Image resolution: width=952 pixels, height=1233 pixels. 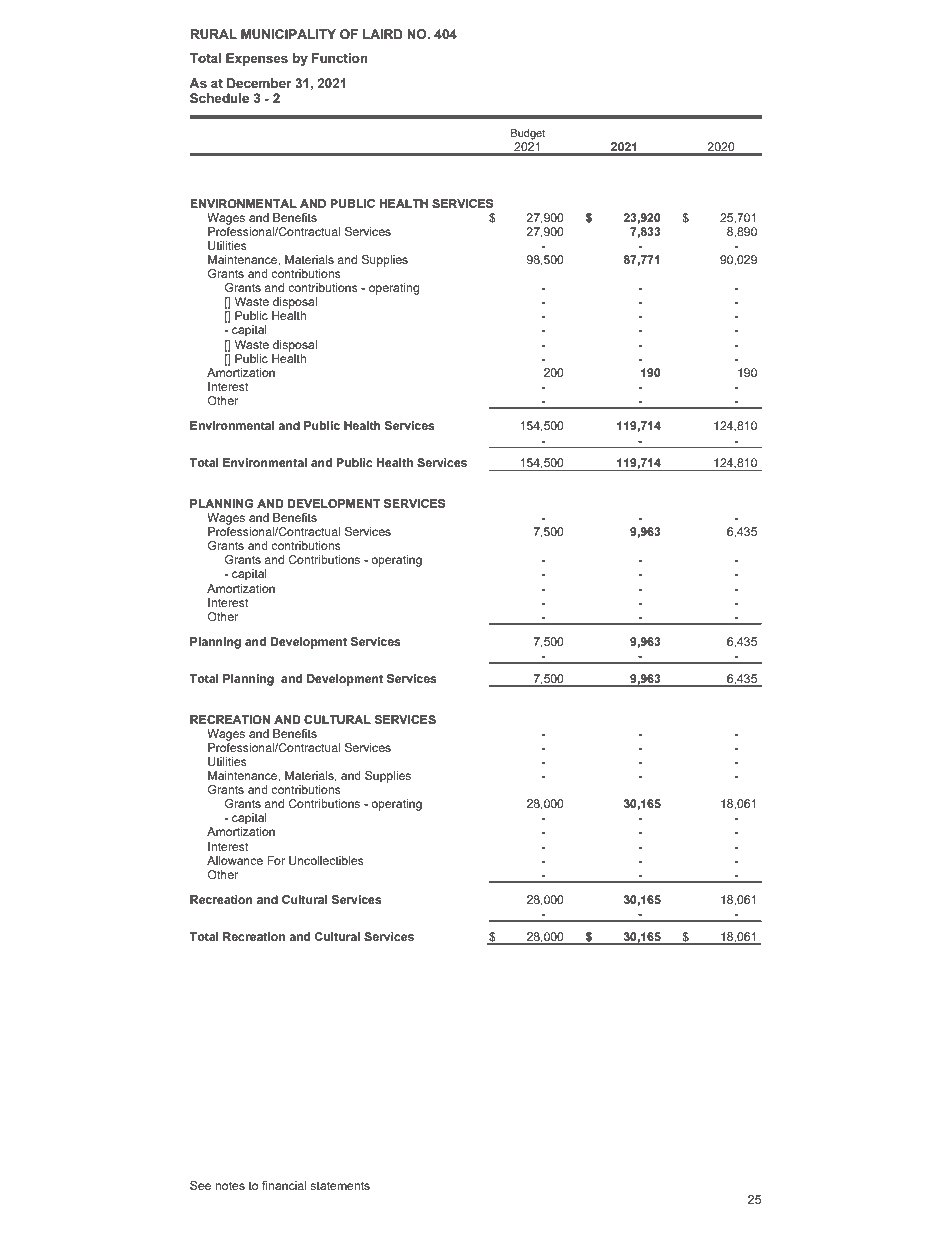 I want to click on December, so click(x=259, y=83).
